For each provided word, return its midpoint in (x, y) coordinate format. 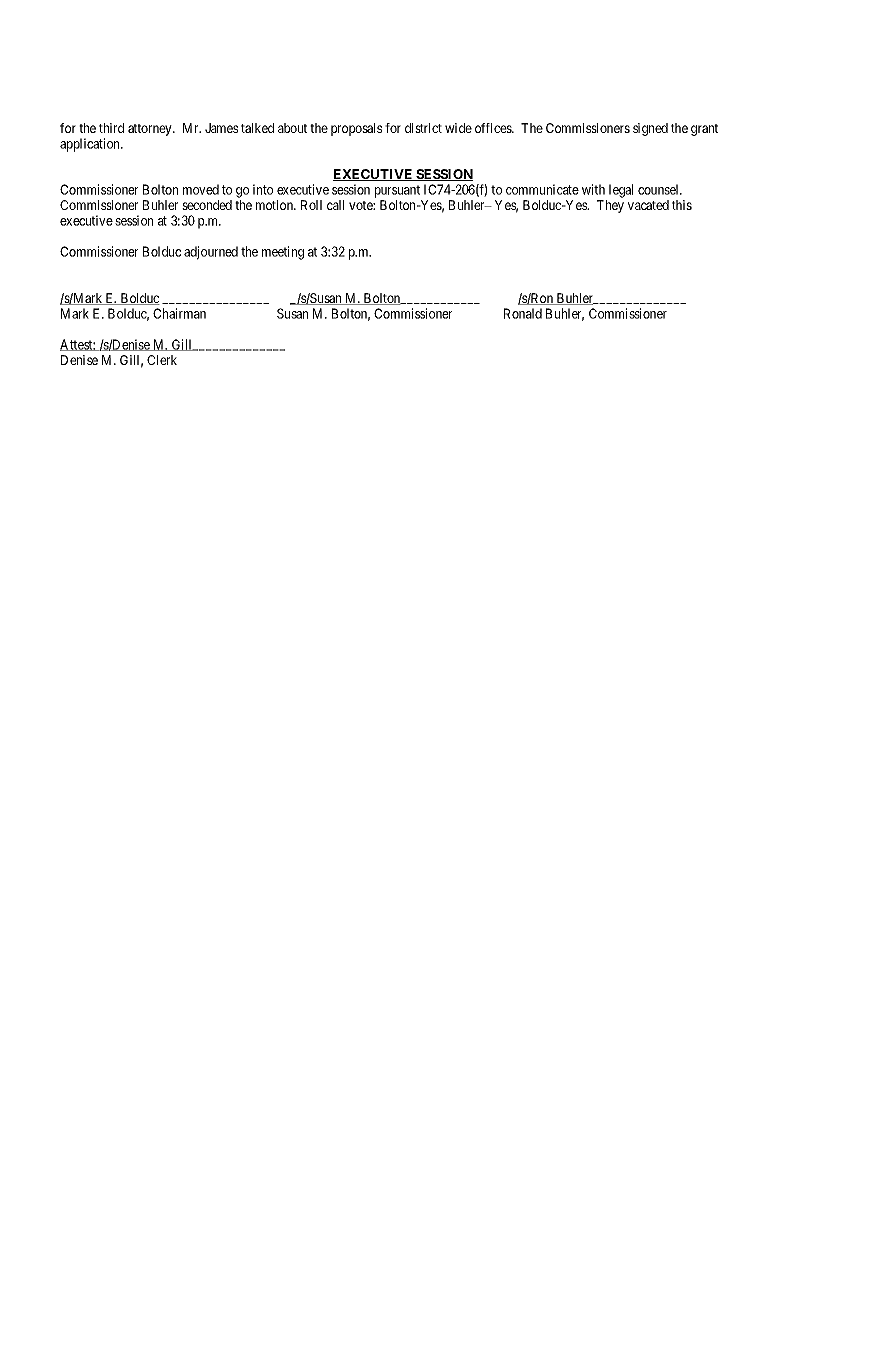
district (423, 128)
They (610, 206)
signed (650, 129)
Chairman (179, 313)
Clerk (162, 360)
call (335, 205)
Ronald (523, 313)
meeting (283, 253)
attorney (151, 130)
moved (201, 189)
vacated (648, 205)
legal (621, 191)
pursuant (397, 191)
